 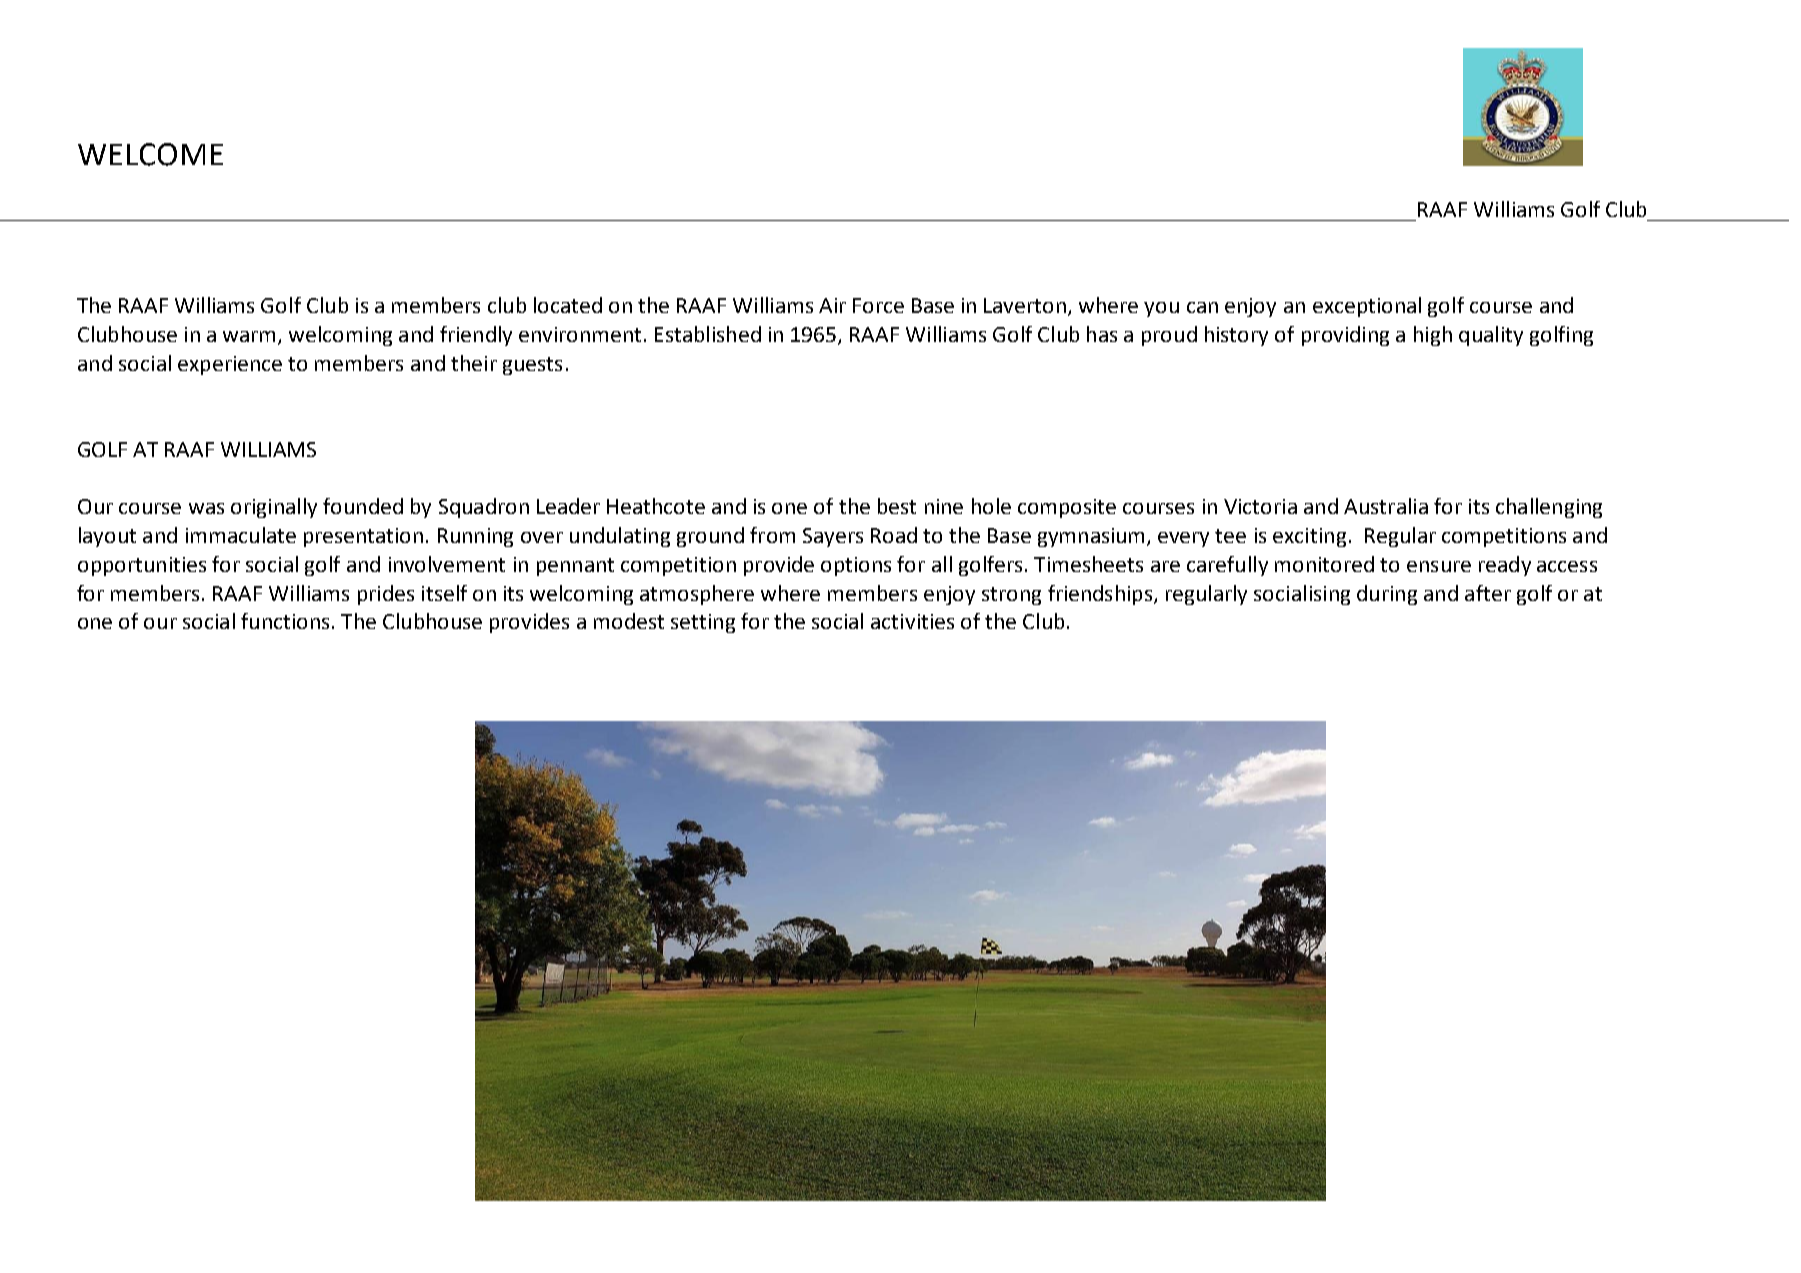 What do you see at coordinates (230, 365) in the screenshot?
I see `experience` at bounding box center [230, 365].
